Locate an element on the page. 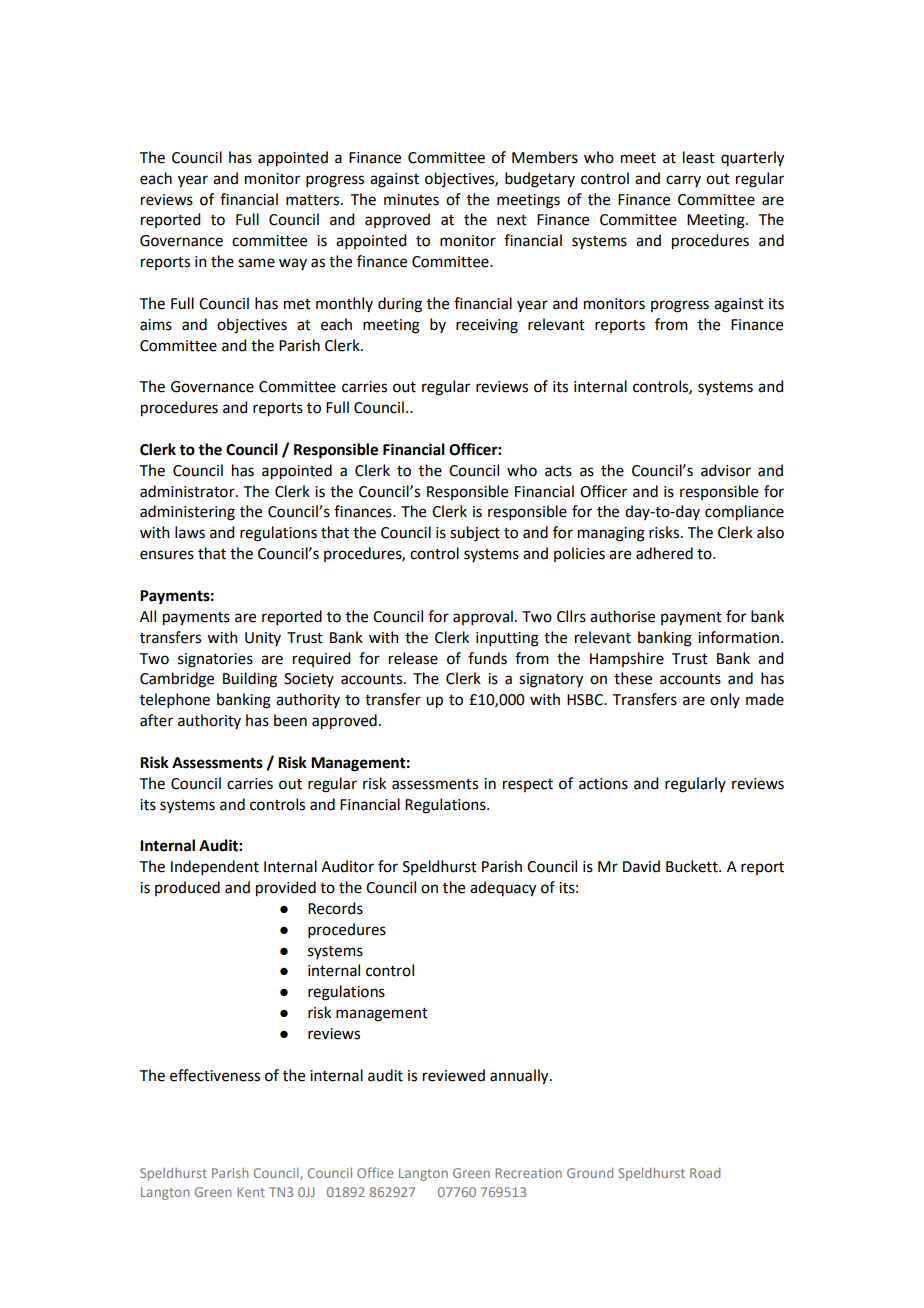  Kent is located at coordinates (251, 1192).
